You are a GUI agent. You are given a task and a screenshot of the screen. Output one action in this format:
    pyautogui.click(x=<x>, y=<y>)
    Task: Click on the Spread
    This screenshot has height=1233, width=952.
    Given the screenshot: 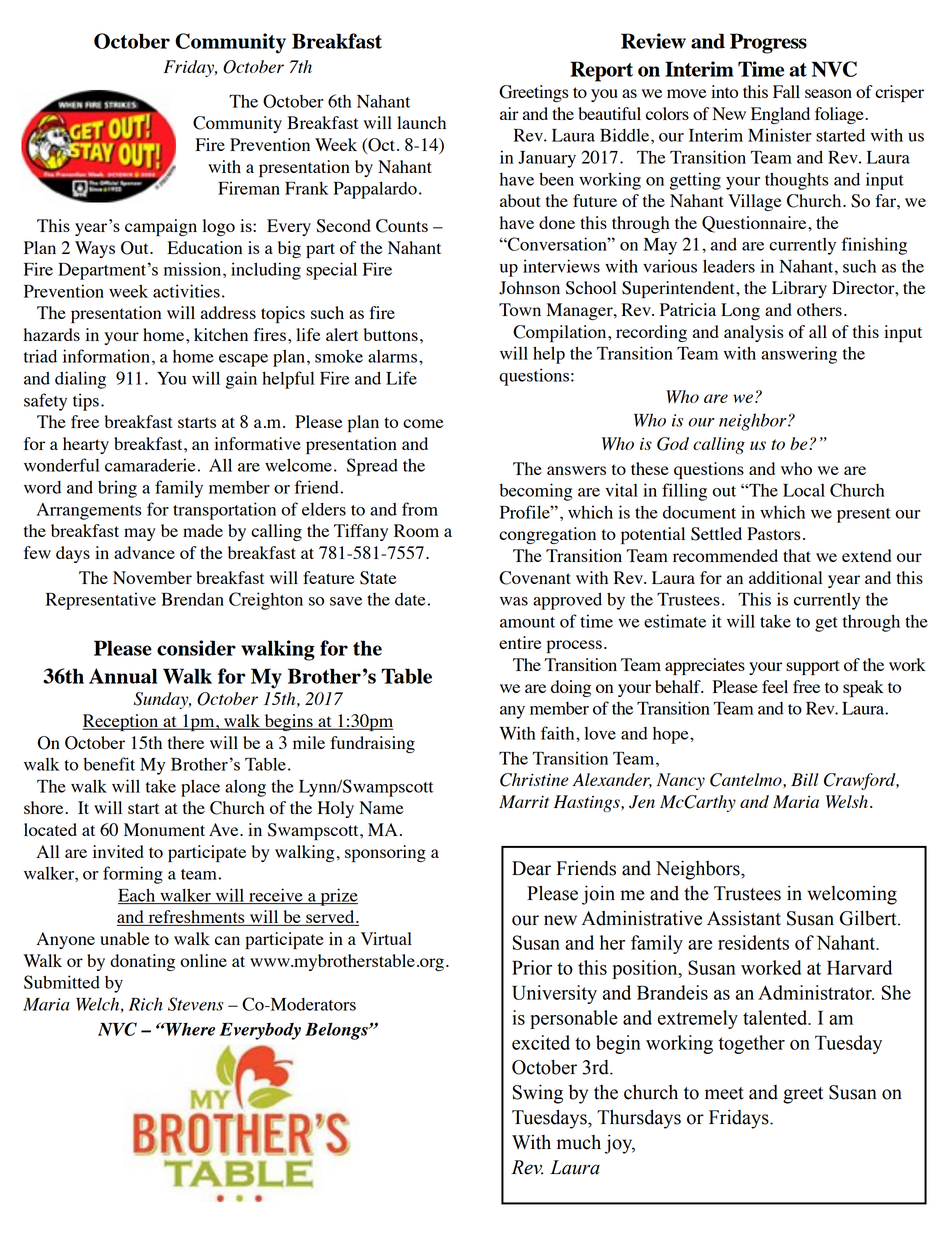 What is the action you would take?
    pyautogui.click(x=372, y=467)
